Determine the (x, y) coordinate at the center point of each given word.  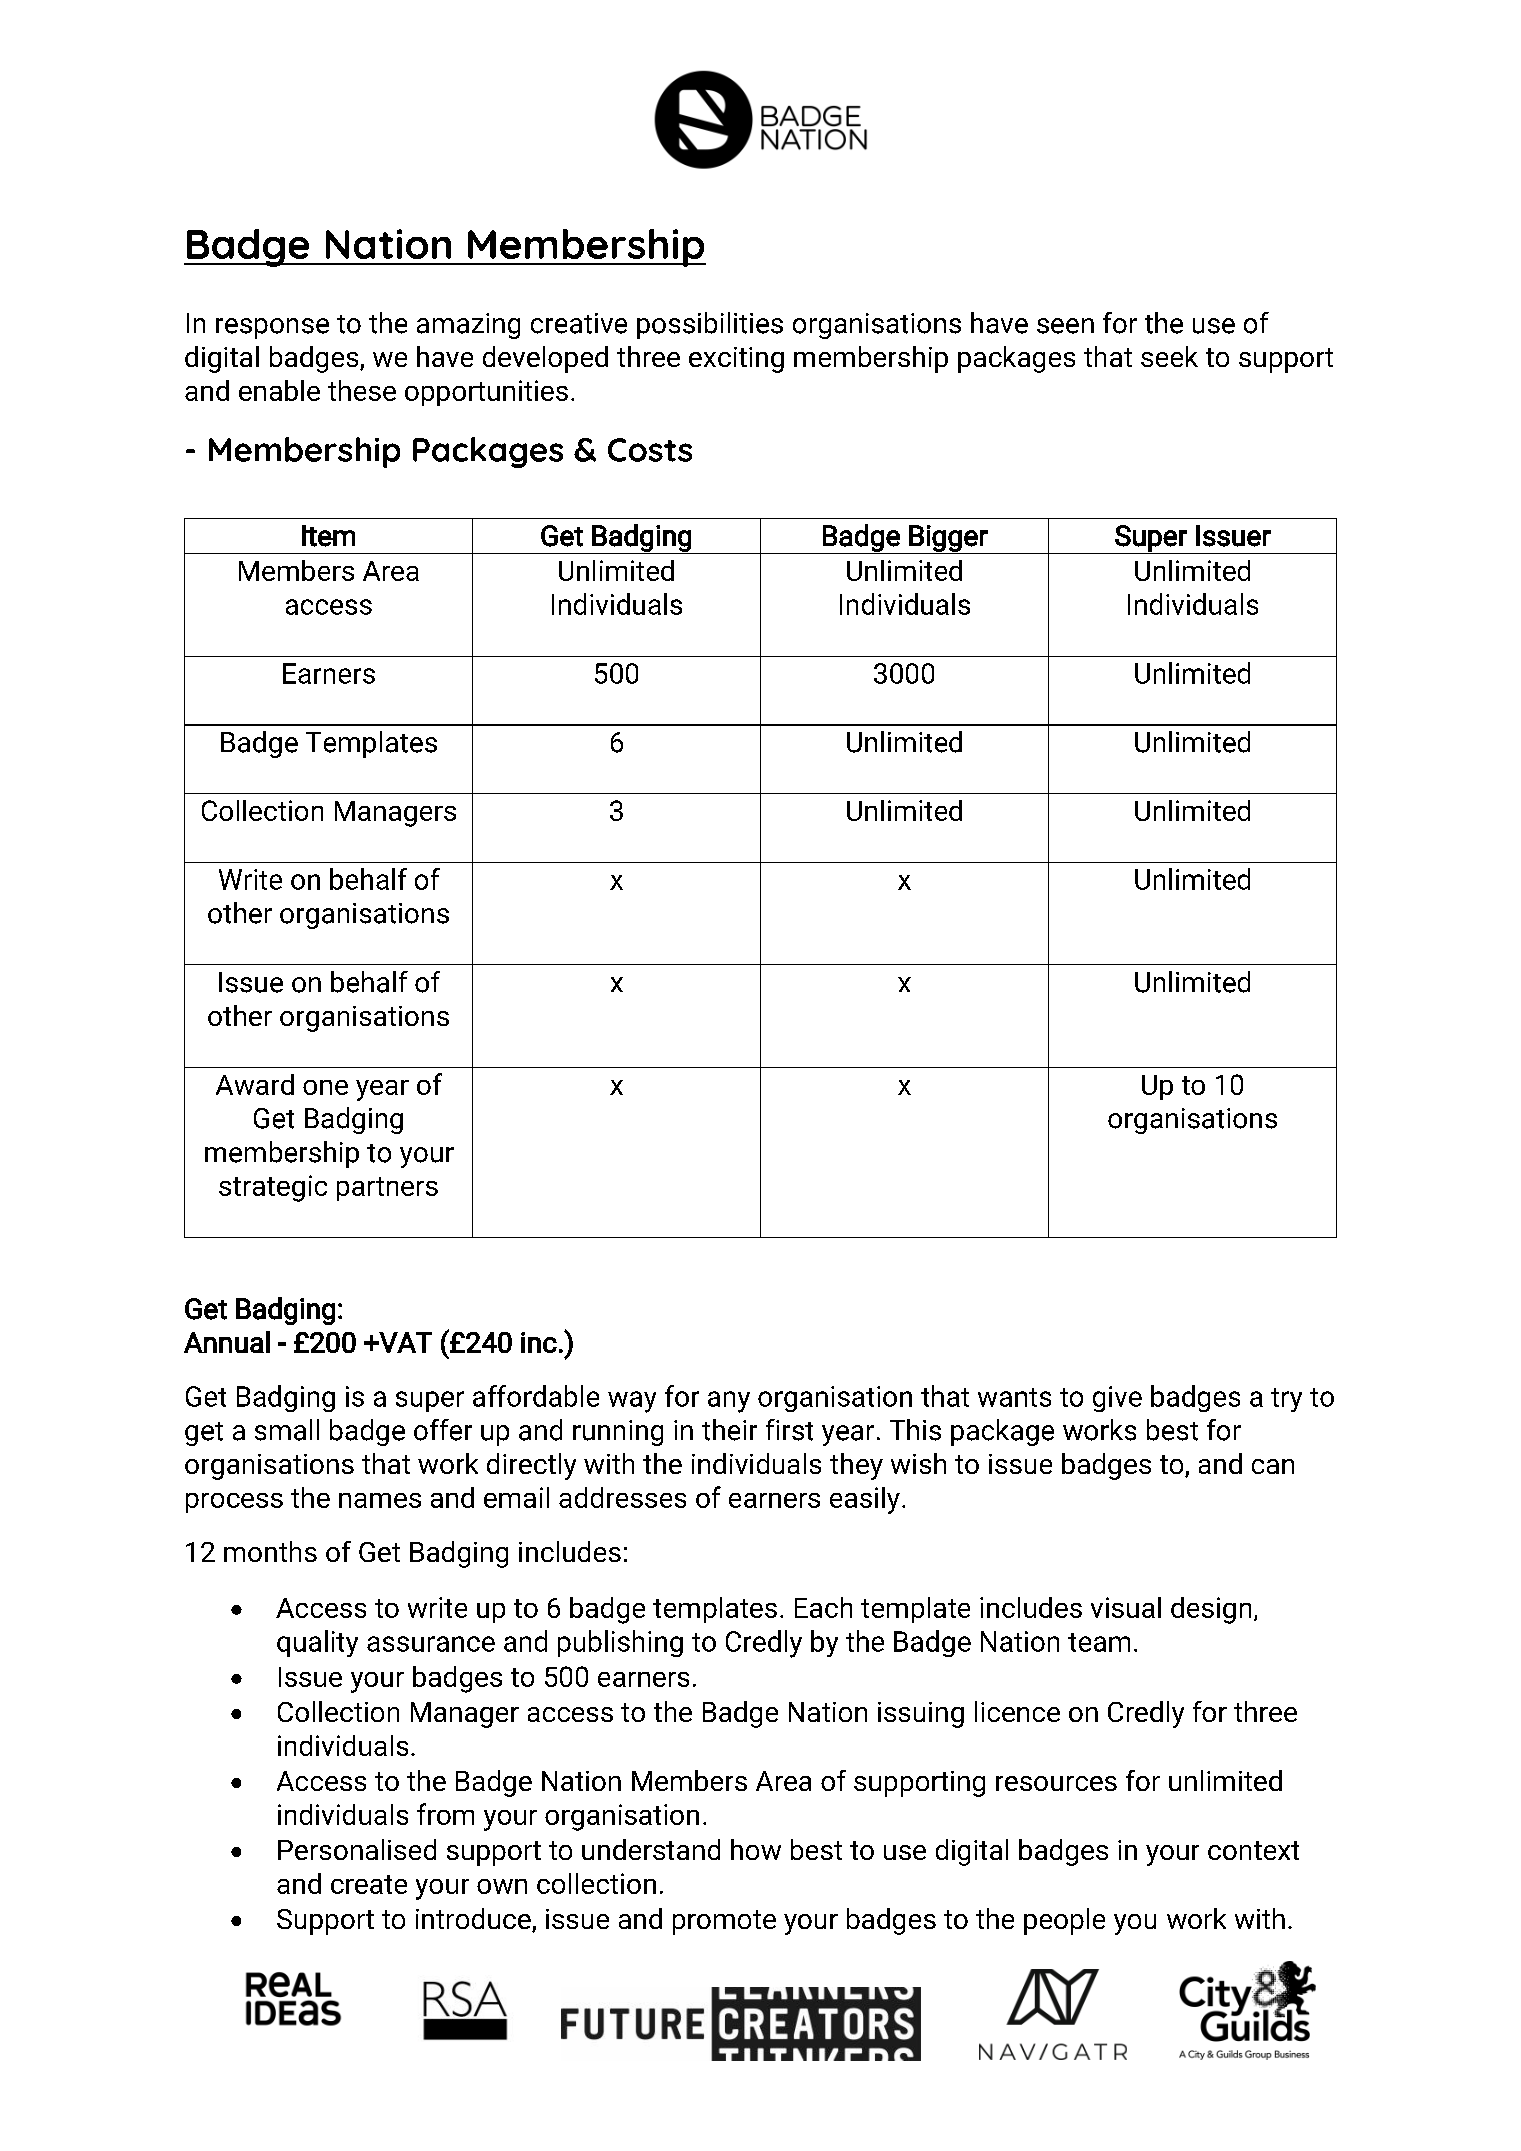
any (729, 1402)
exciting (736, 360)
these (362, 390)
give (1117, 1399)
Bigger (949, 539)
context (1253, 1850)
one (325, 1087)
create (369, 1884)
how (756, 1849)
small (287, 1430)
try (1286, 1400)
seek (1169, 356)
